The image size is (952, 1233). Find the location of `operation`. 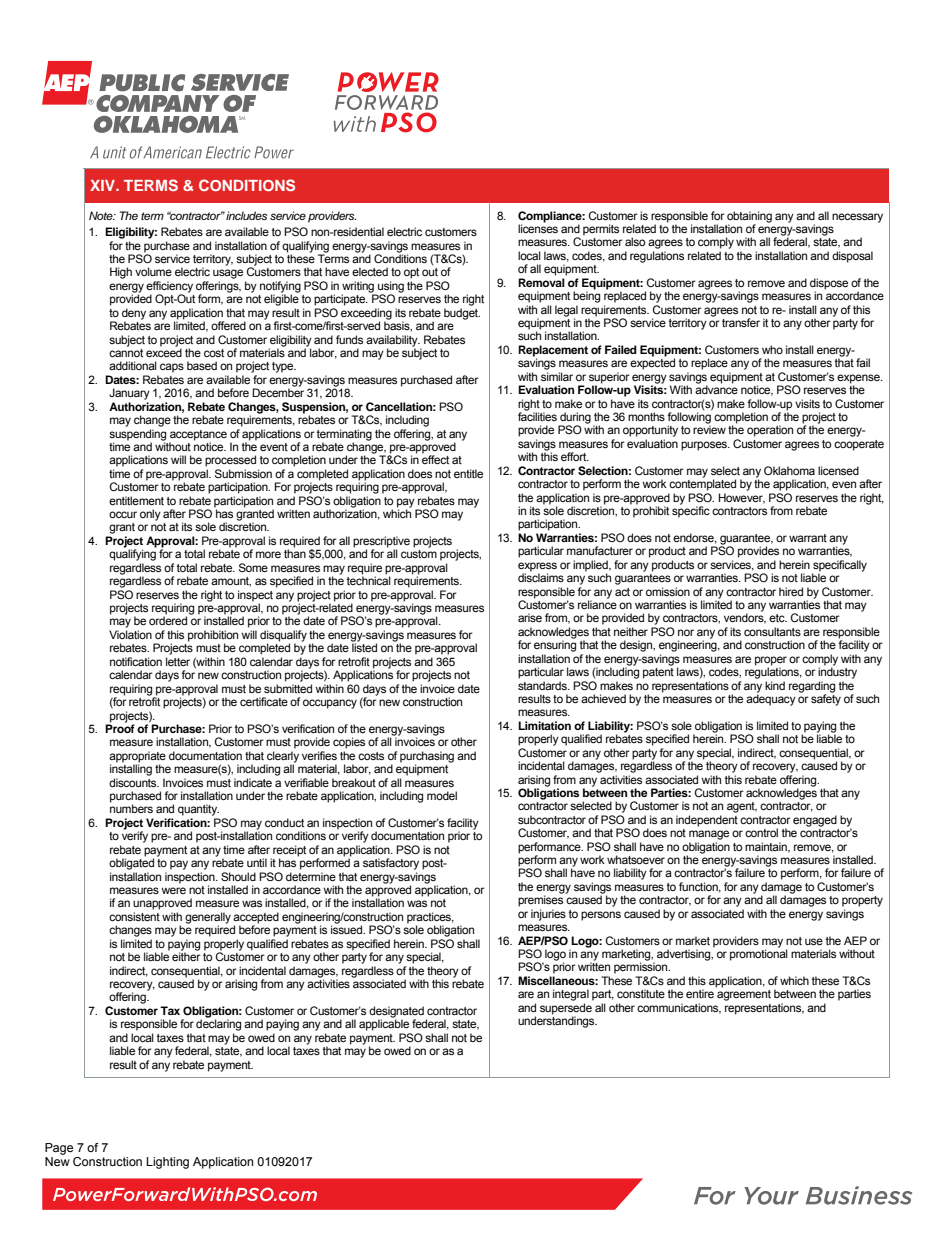

operation is located at coordinates (770, 431).
